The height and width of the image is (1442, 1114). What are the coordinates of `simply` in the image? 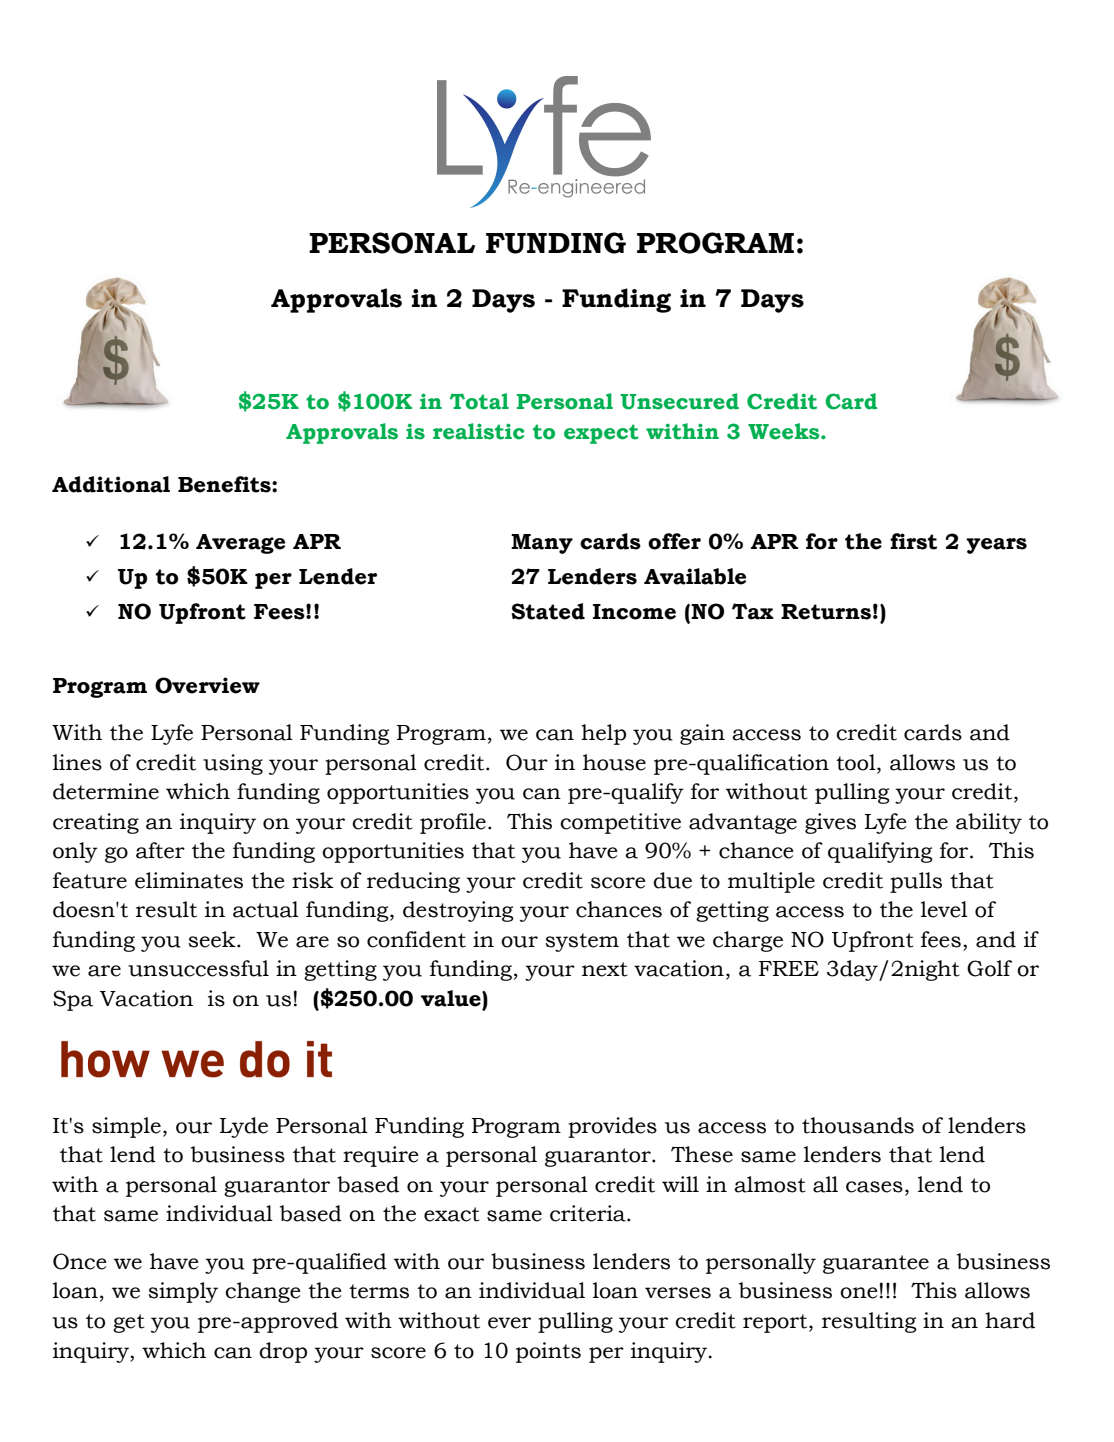 It's located at (183, 1292).
